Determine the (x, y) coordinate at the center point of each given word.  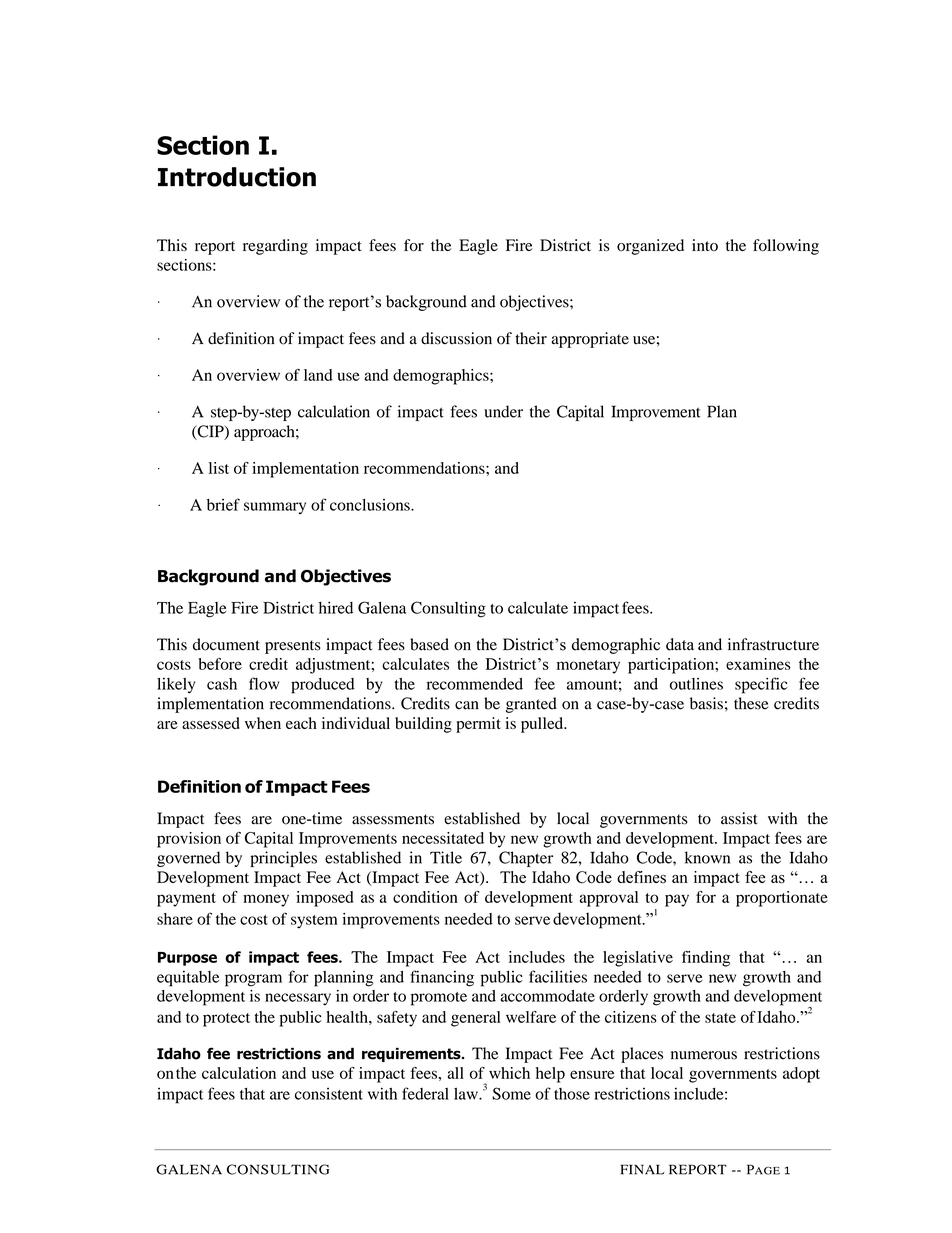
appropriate (590, 340)
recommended (475, 684)
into (705, 245)
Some (511, 1093)
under (503, 411)
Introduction (237, 177)
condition (425, 897)
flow (264, 683)
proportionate (782, 899)
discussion (456, 338)
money (266, 900)
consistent (329, 1094)
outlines (696, 684)
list (219, 468)
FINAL (642, 1169)
